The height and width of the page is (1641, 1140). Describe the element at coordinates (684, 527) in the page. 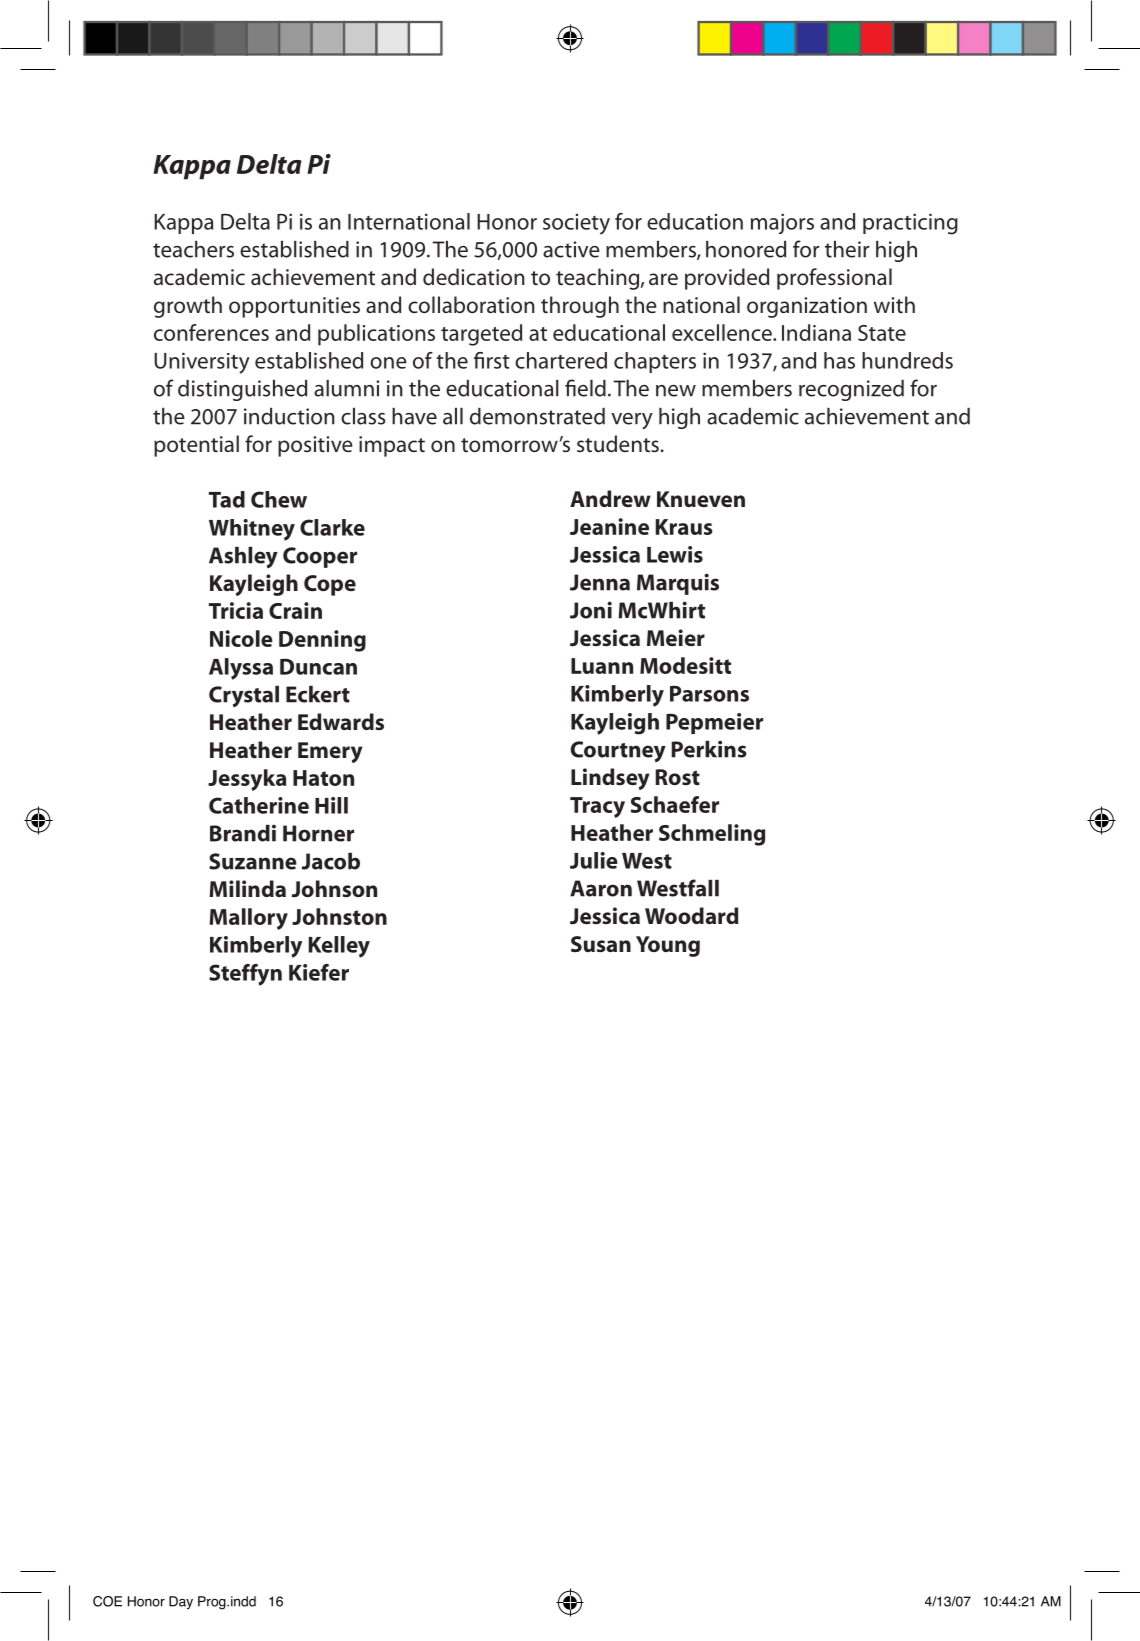

I see `Kraus` at that location.
